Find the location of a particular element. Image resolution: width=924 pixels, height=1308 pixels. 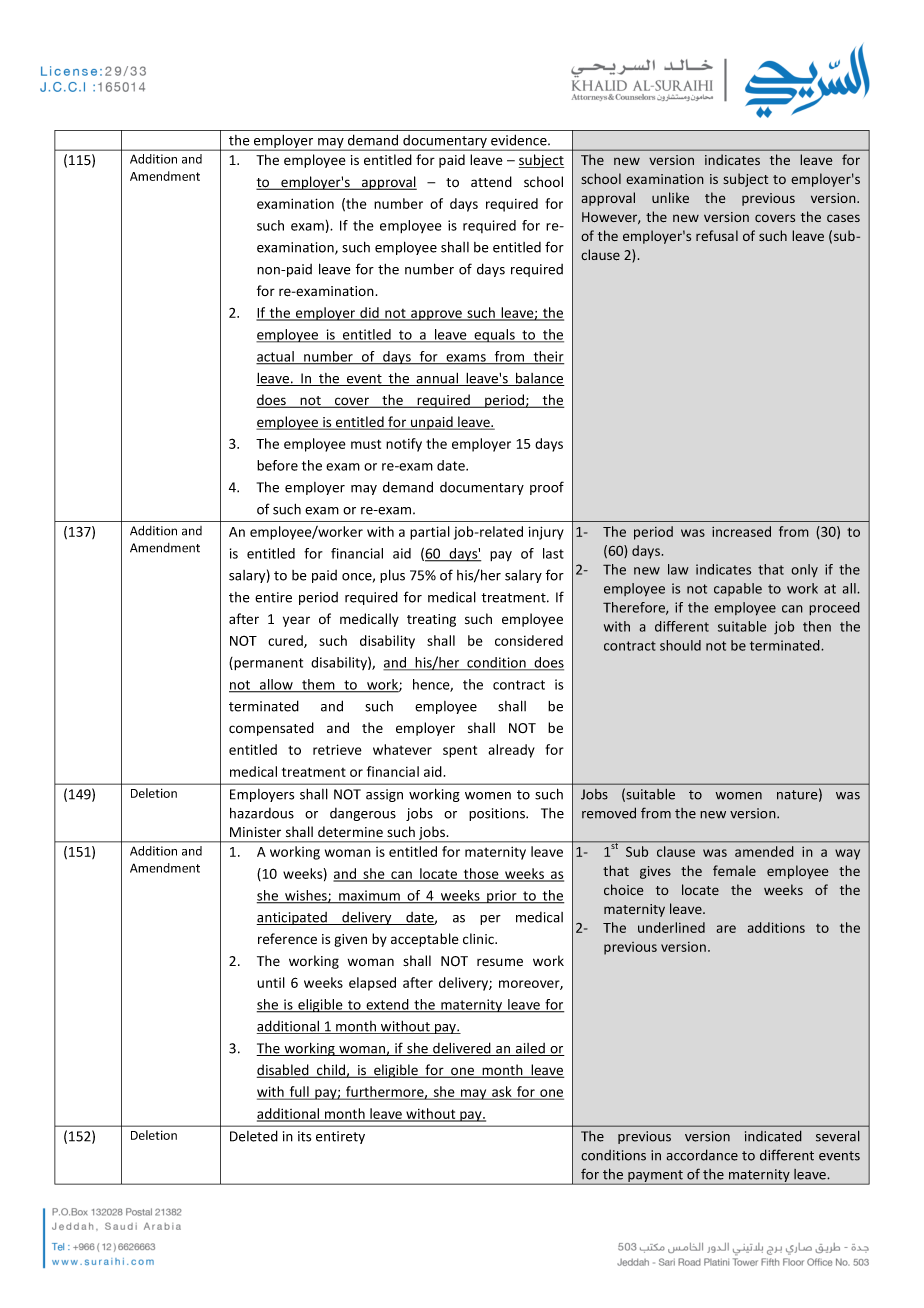

must is located at coordinates (366, 444).
